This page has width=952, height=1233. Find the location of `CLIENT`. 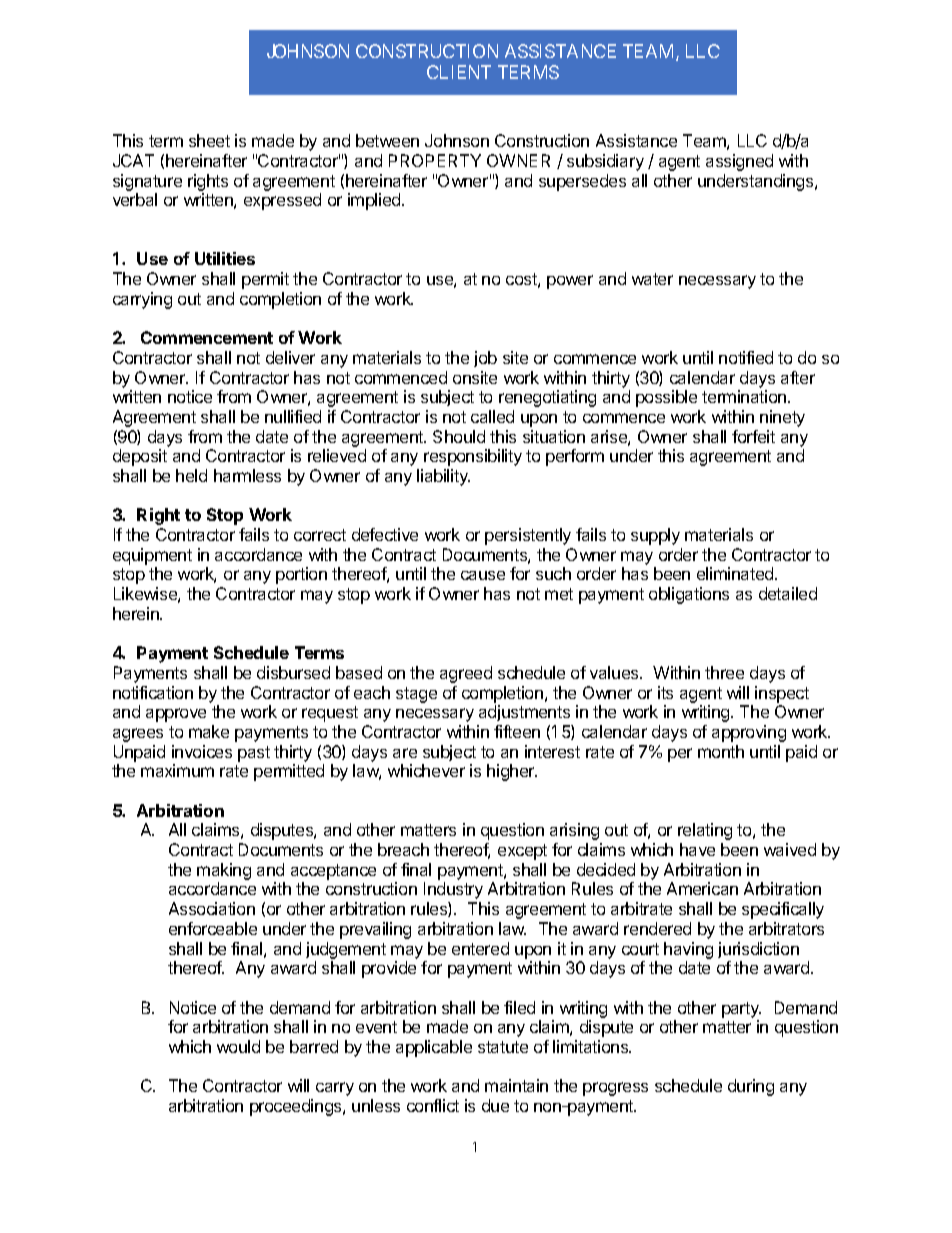

CLIENT is located at coordinates (459, 72).
